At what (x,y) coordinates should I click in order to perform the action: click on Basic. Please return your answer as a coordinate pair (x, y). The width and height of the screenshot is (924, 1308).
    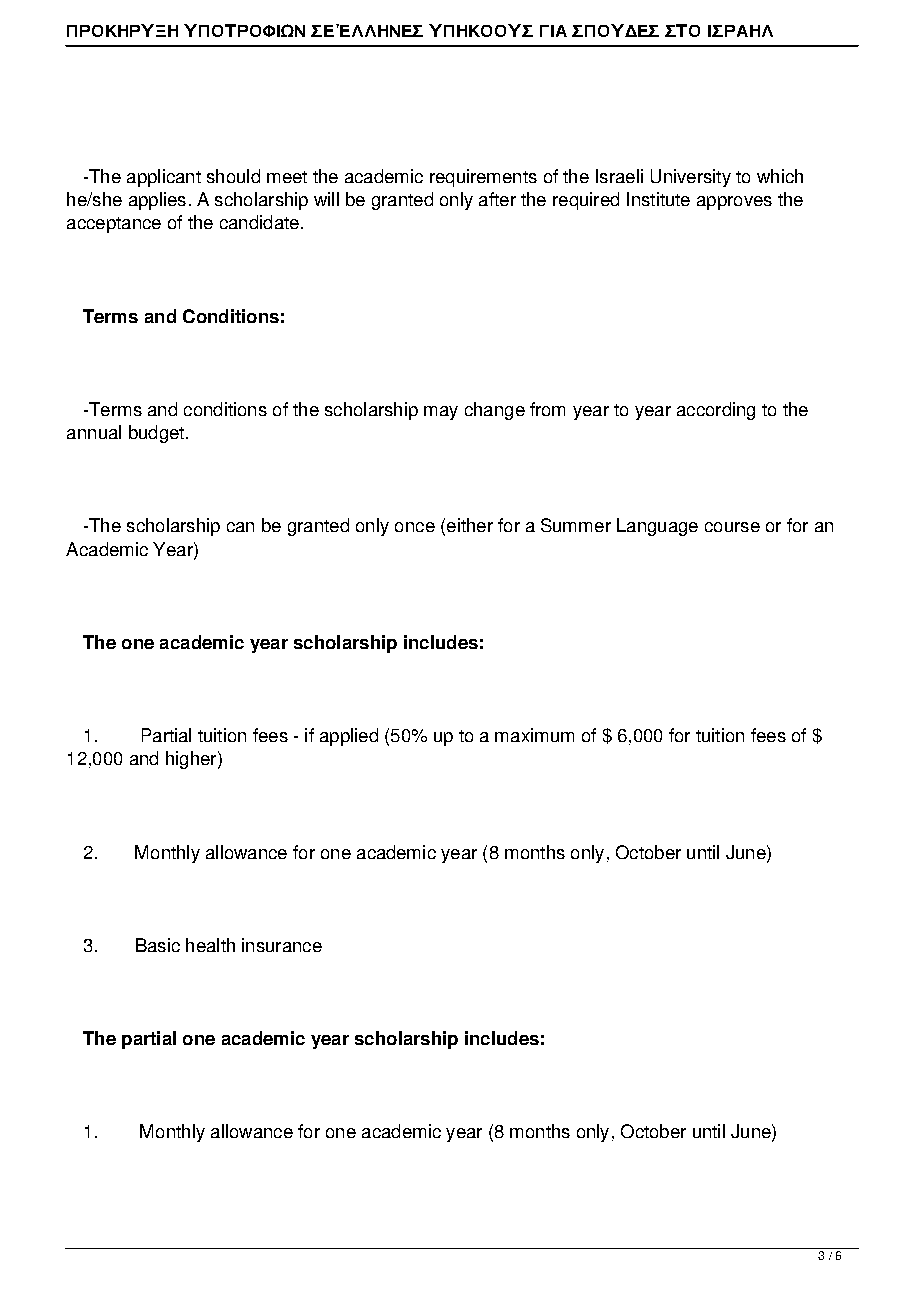
    Looking at the image, I should click on (158, 945).
